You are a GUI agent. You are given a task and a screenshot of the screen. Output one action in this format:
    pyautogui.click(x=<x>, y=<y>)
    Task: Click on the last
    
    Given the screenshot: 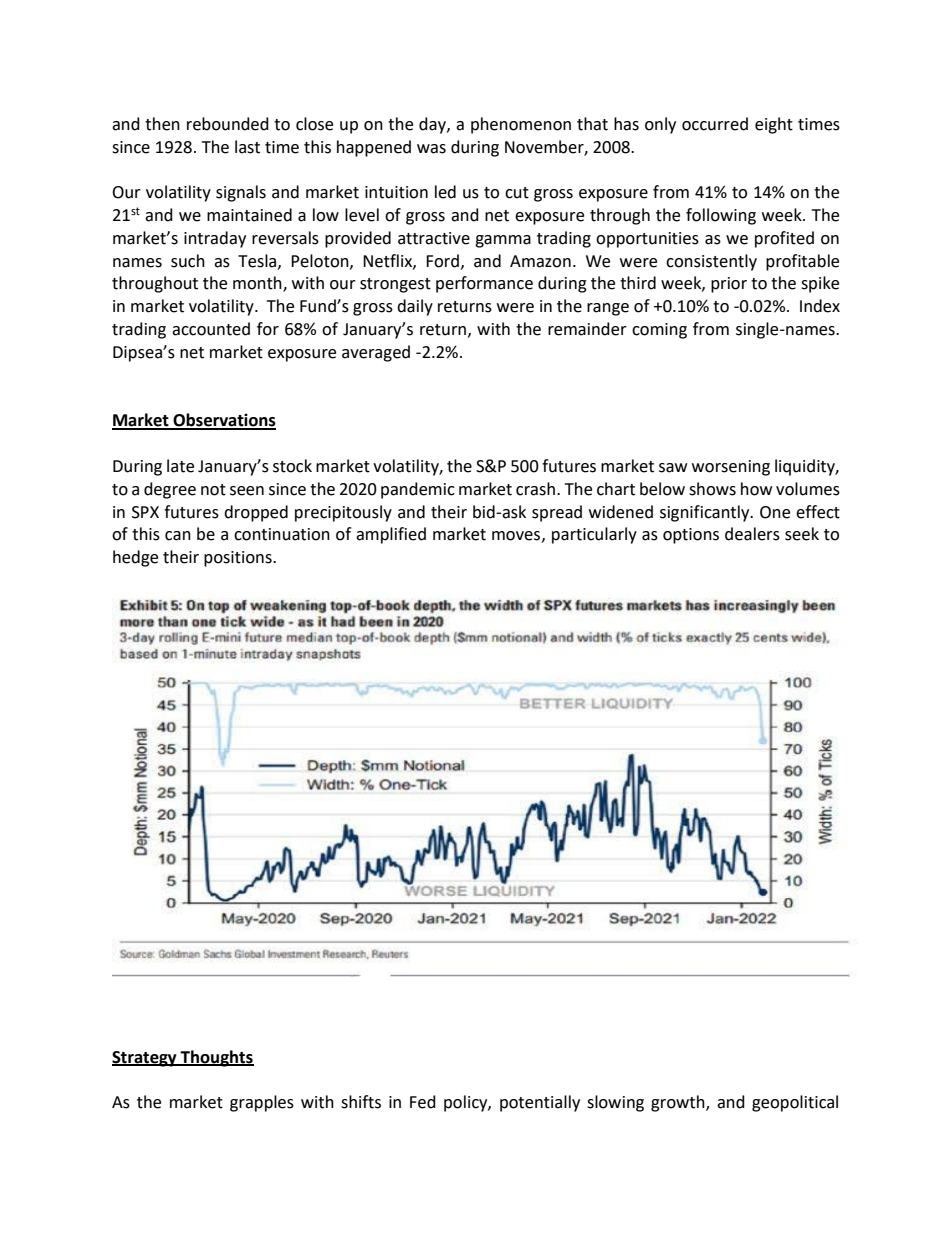 What is the action you would take?
    pyautogui.click(x=247, y=147)
